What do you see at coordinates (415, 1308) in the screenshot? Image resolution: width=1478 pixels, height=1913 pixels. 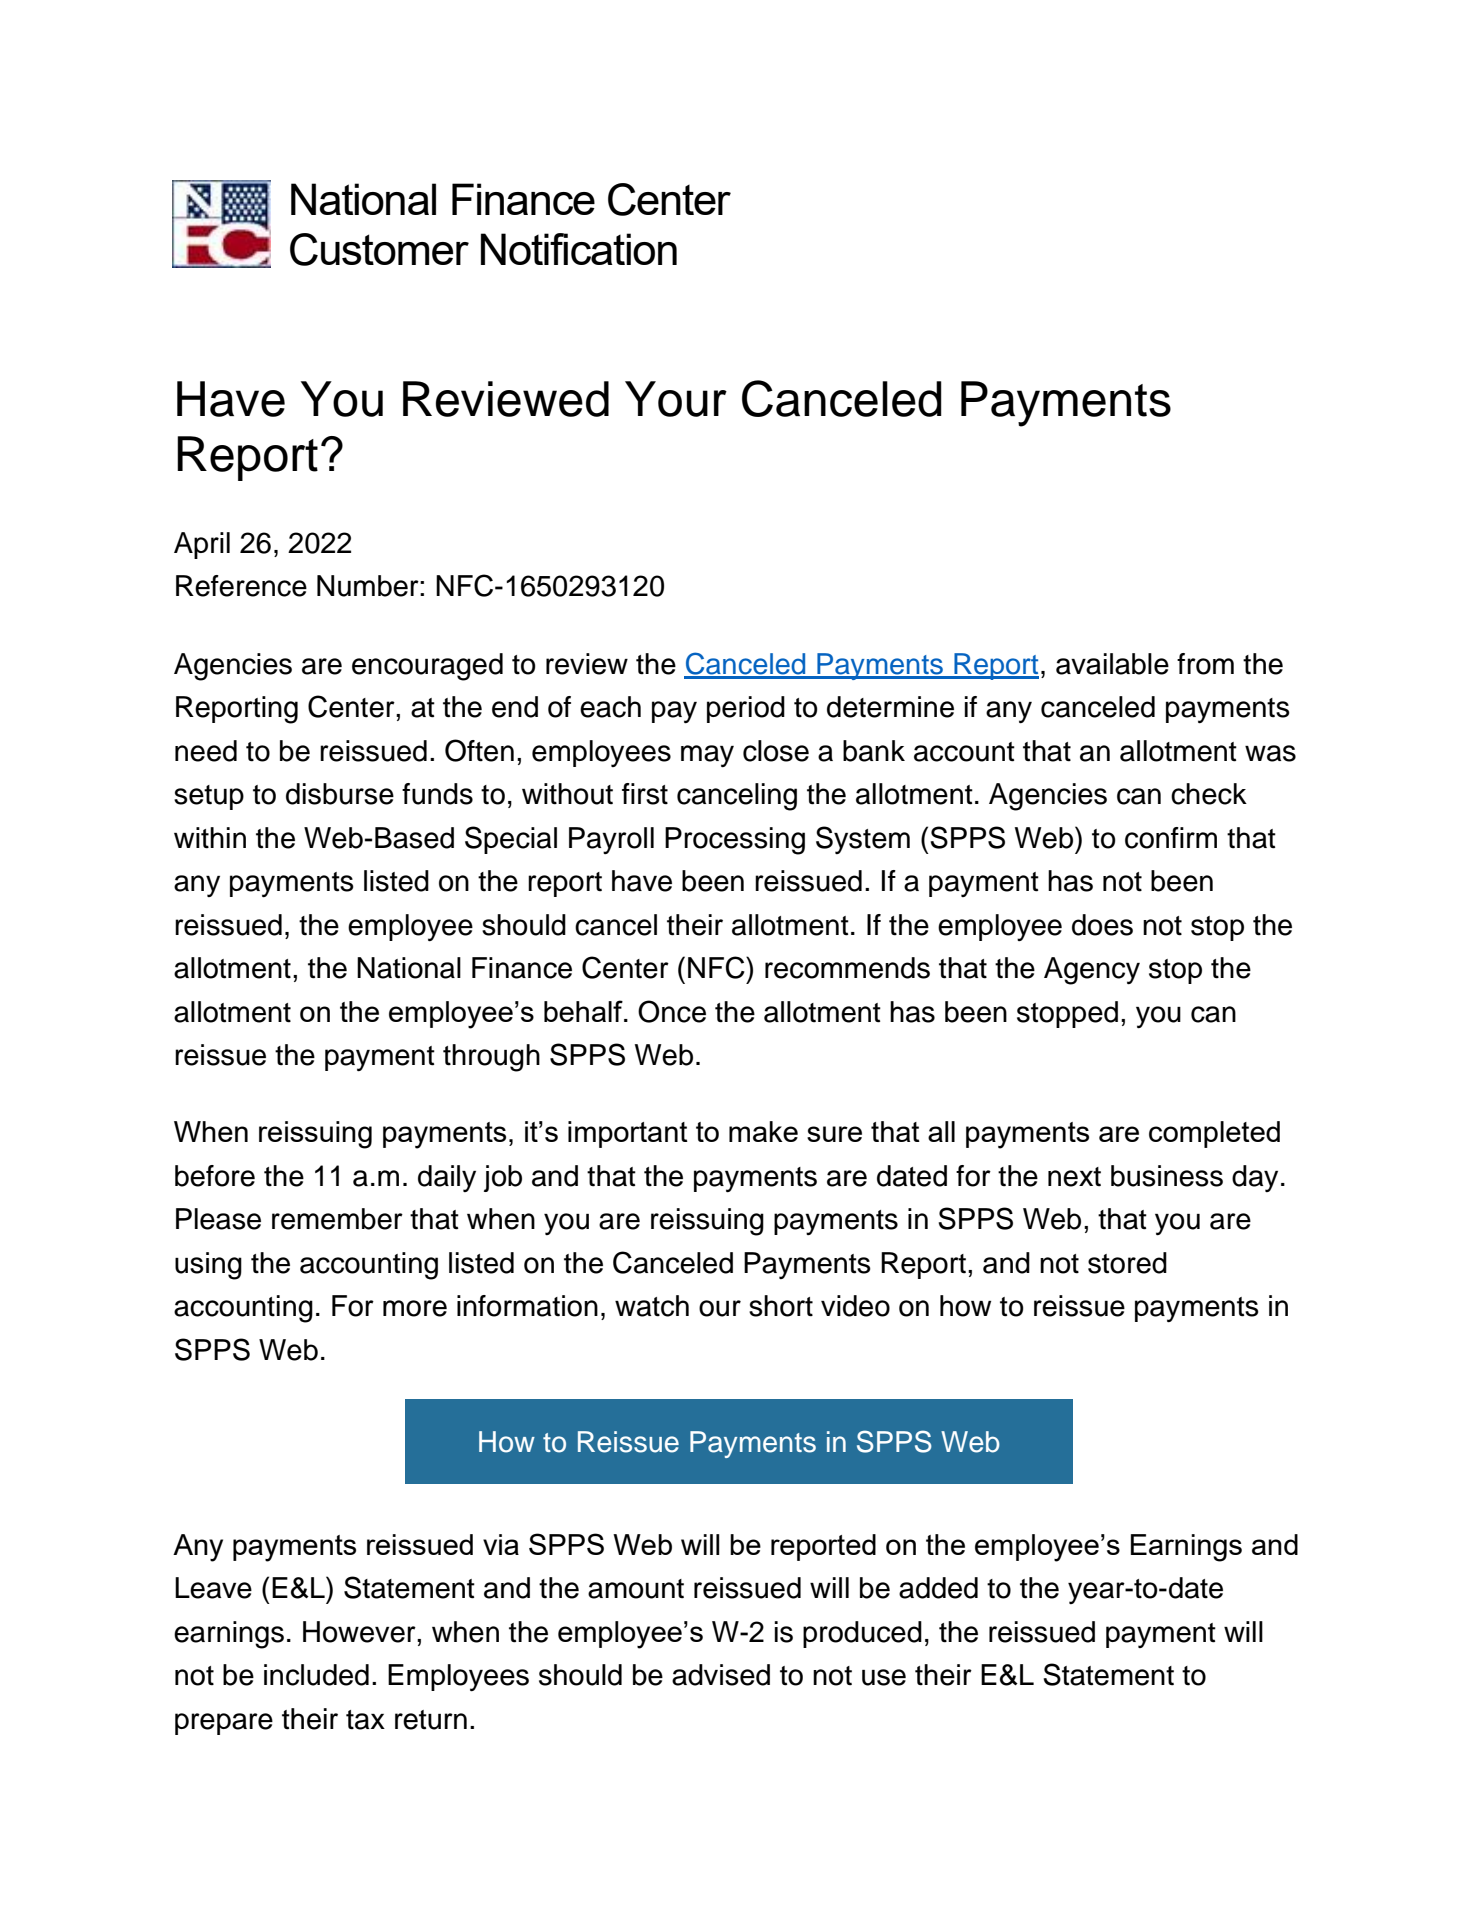 I see `more` at bounding box center [415, 1308].
